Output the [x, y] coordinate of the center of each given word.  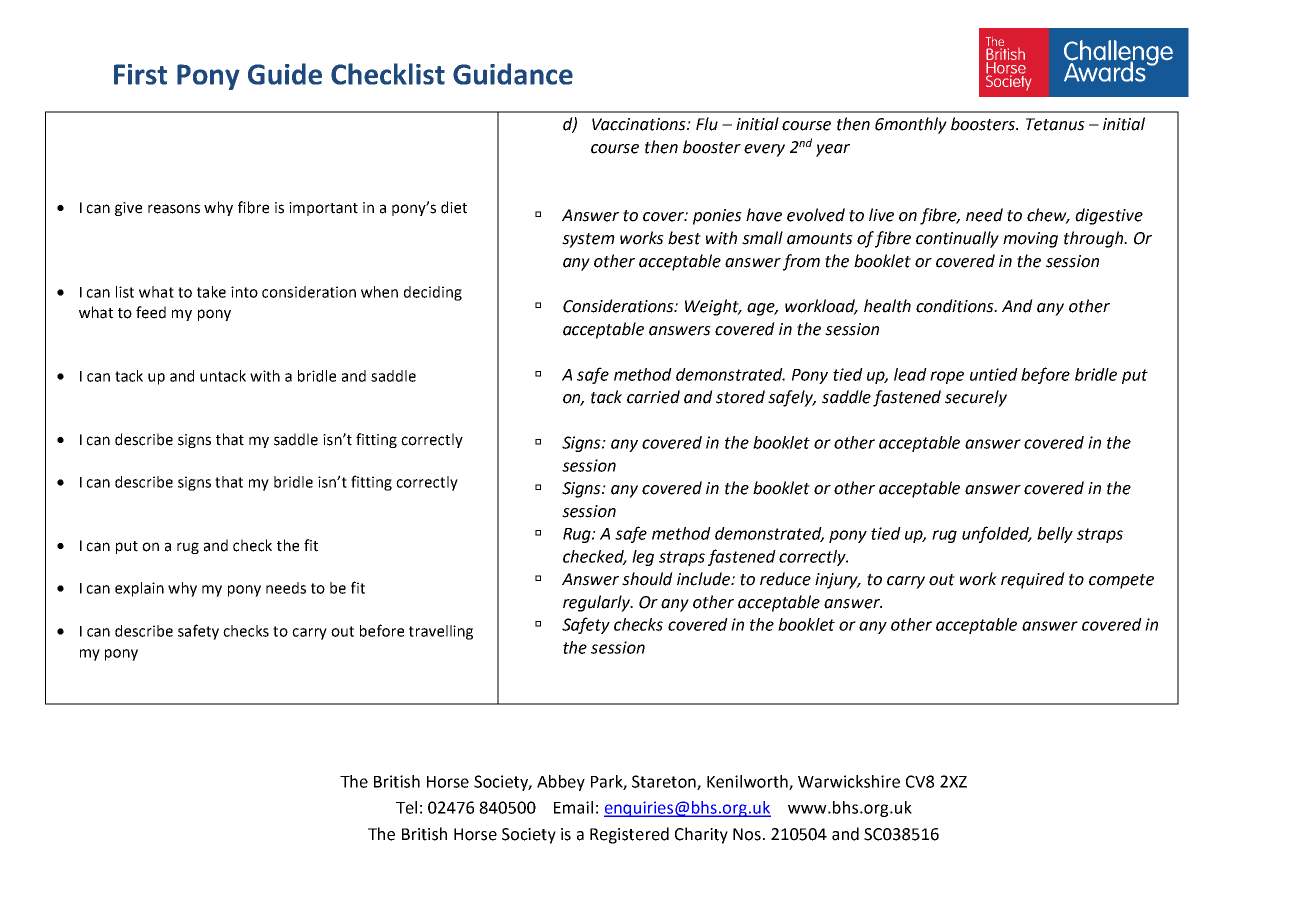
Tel [406, 807]
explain [139, 589]
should [647, 579]
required [1033, 580]
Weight [713, 307]
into [244, 292]
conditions [956, 306]
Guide [285, 74]
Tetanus [1055, 124]
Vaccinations [640, 124]
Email [573, 807]
